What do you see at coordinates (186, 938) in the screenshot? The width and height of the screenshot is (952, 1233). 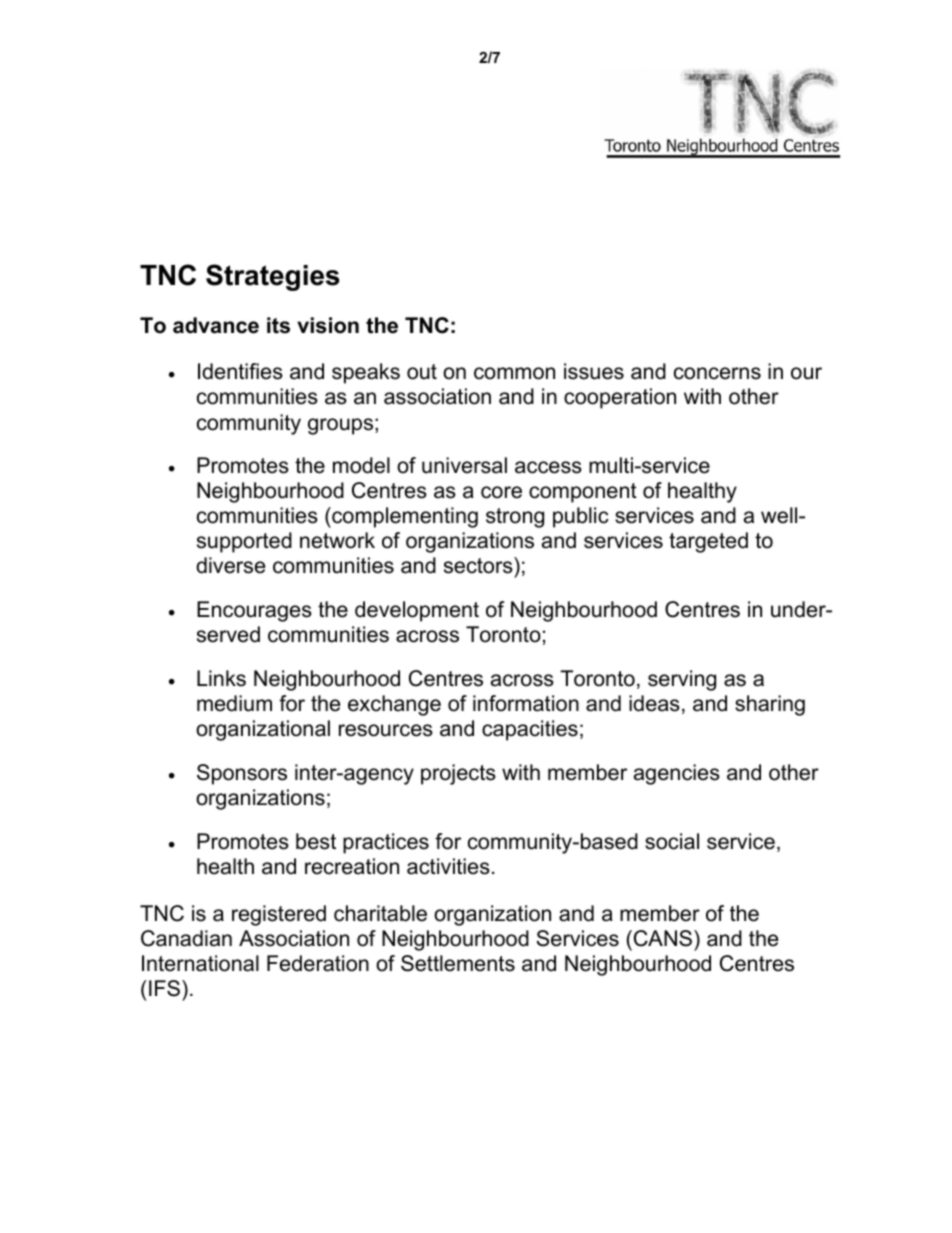 I see `Canadian` at bounding box center [186, 938].
